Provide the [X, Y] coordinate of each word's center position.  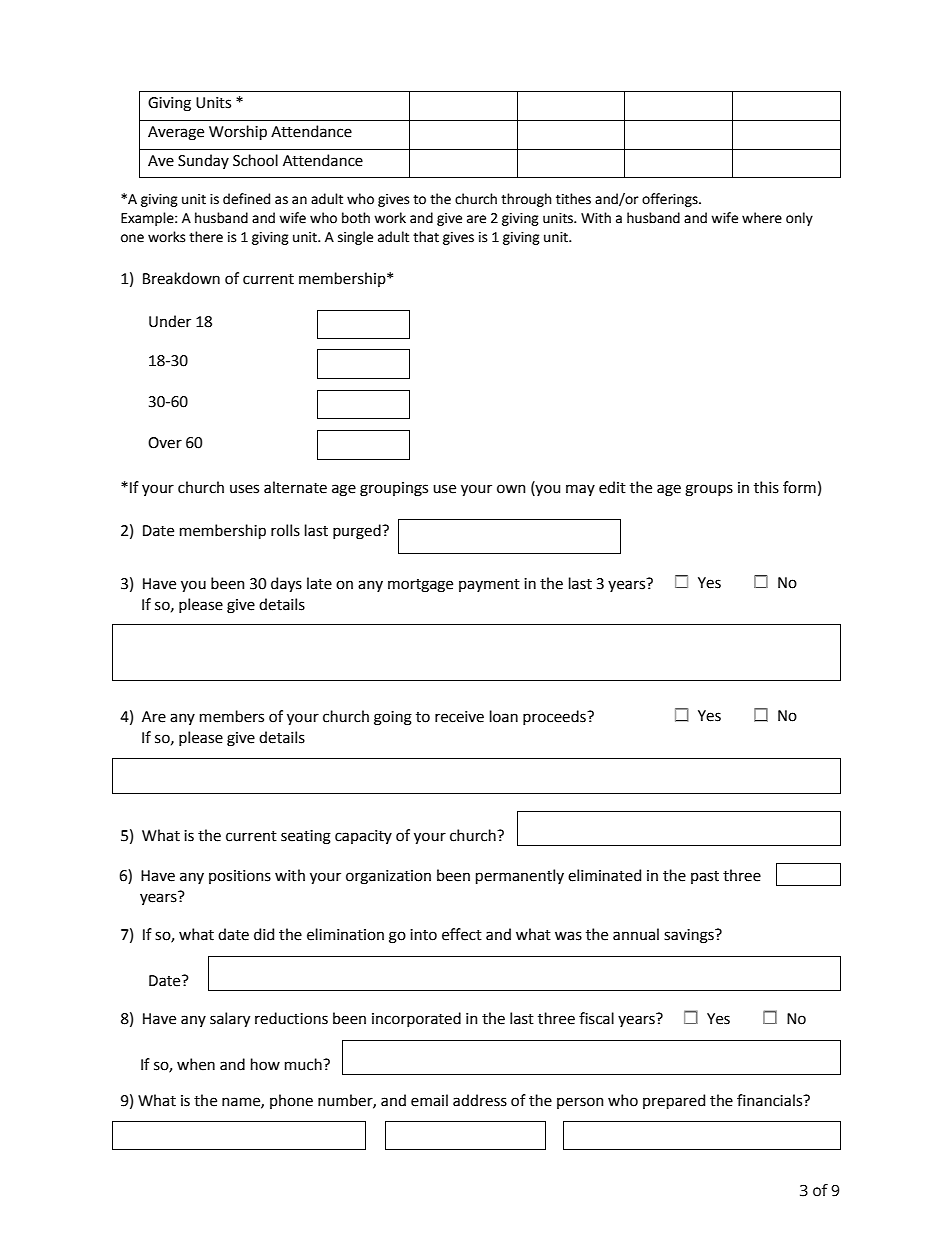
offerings [671, 200]
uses [244, 489]
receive [459, 717]
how [265, 1064]
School [255, 160]
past [705, 877]
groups [709, 490]
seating [306, 837]
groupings [394, 489]
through [526, 200]
